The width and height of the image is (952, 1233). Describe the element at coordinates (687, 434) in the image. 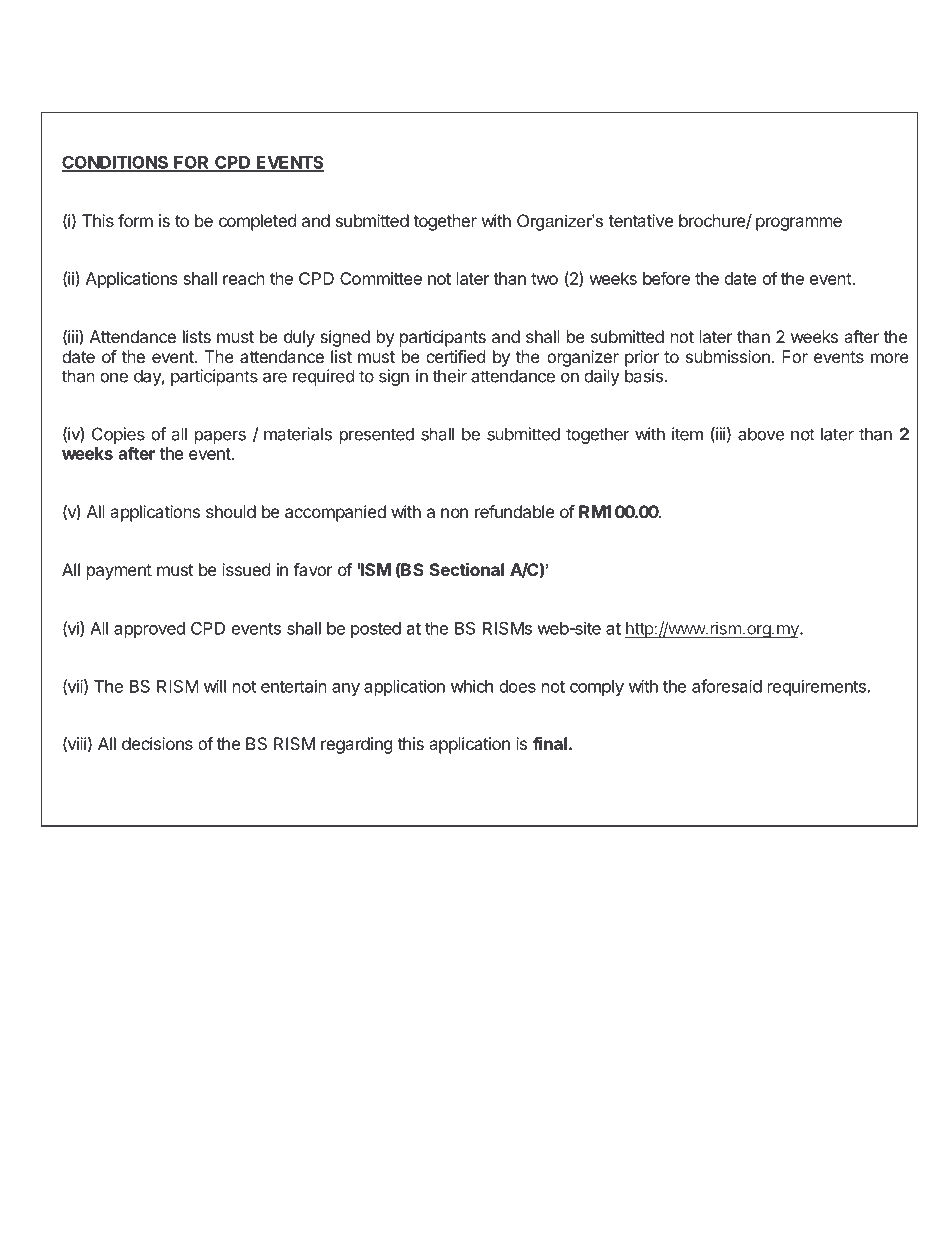

I see `item` at that location.
